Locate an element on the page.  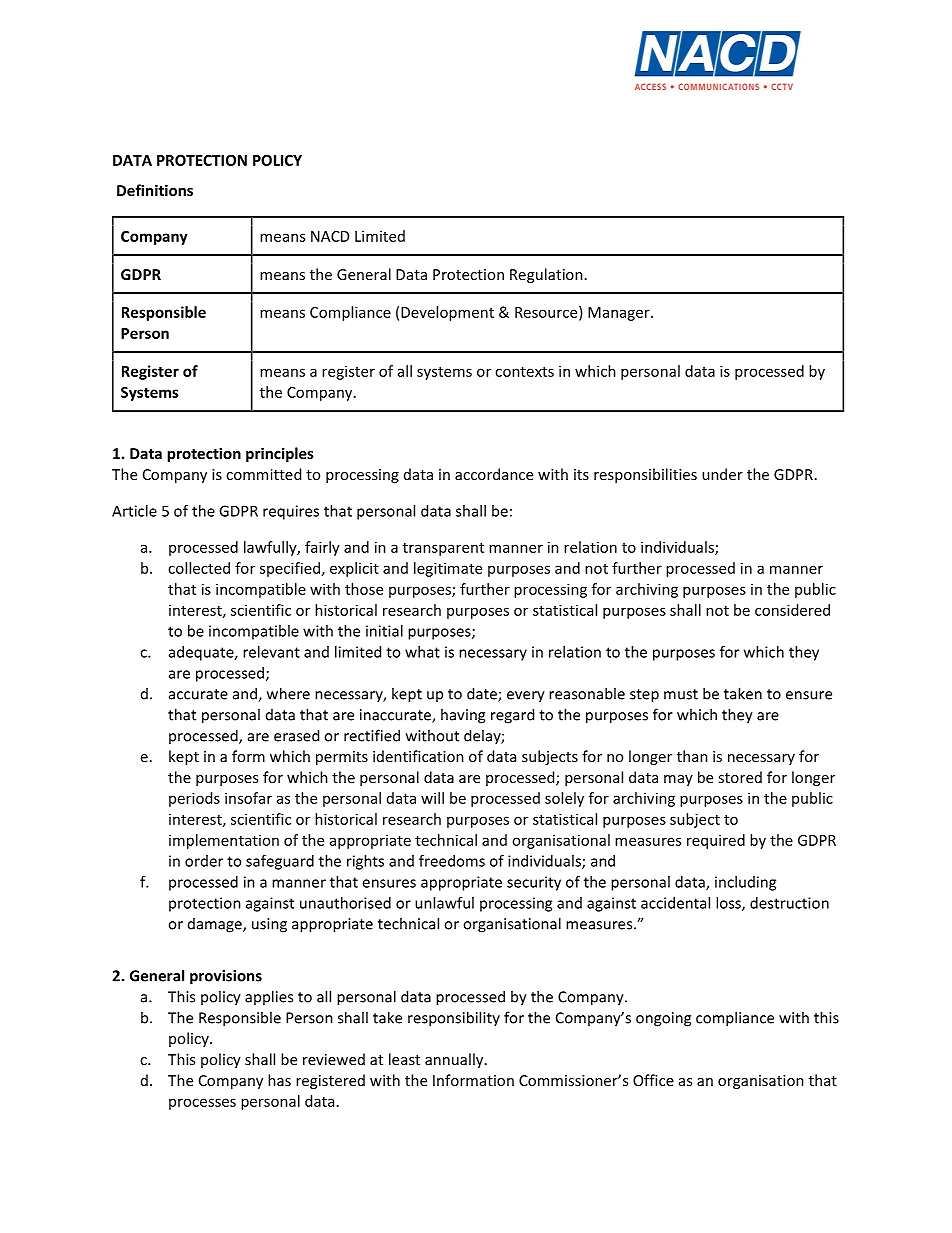
Manager is located at coordinates (620, 314).
